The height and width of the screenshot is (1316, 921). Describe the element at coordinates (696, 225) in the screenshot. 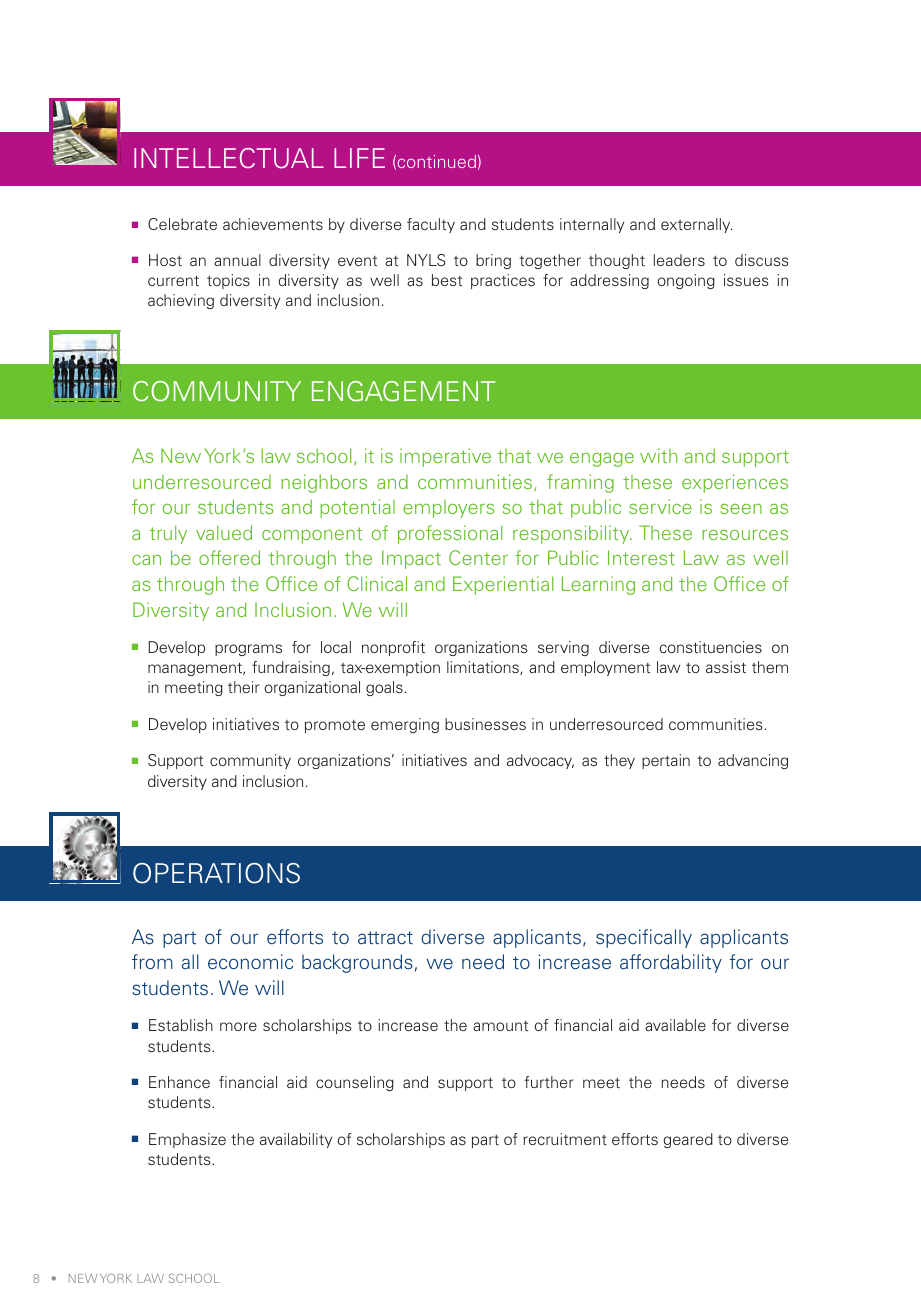

I see `externally` at that location.
